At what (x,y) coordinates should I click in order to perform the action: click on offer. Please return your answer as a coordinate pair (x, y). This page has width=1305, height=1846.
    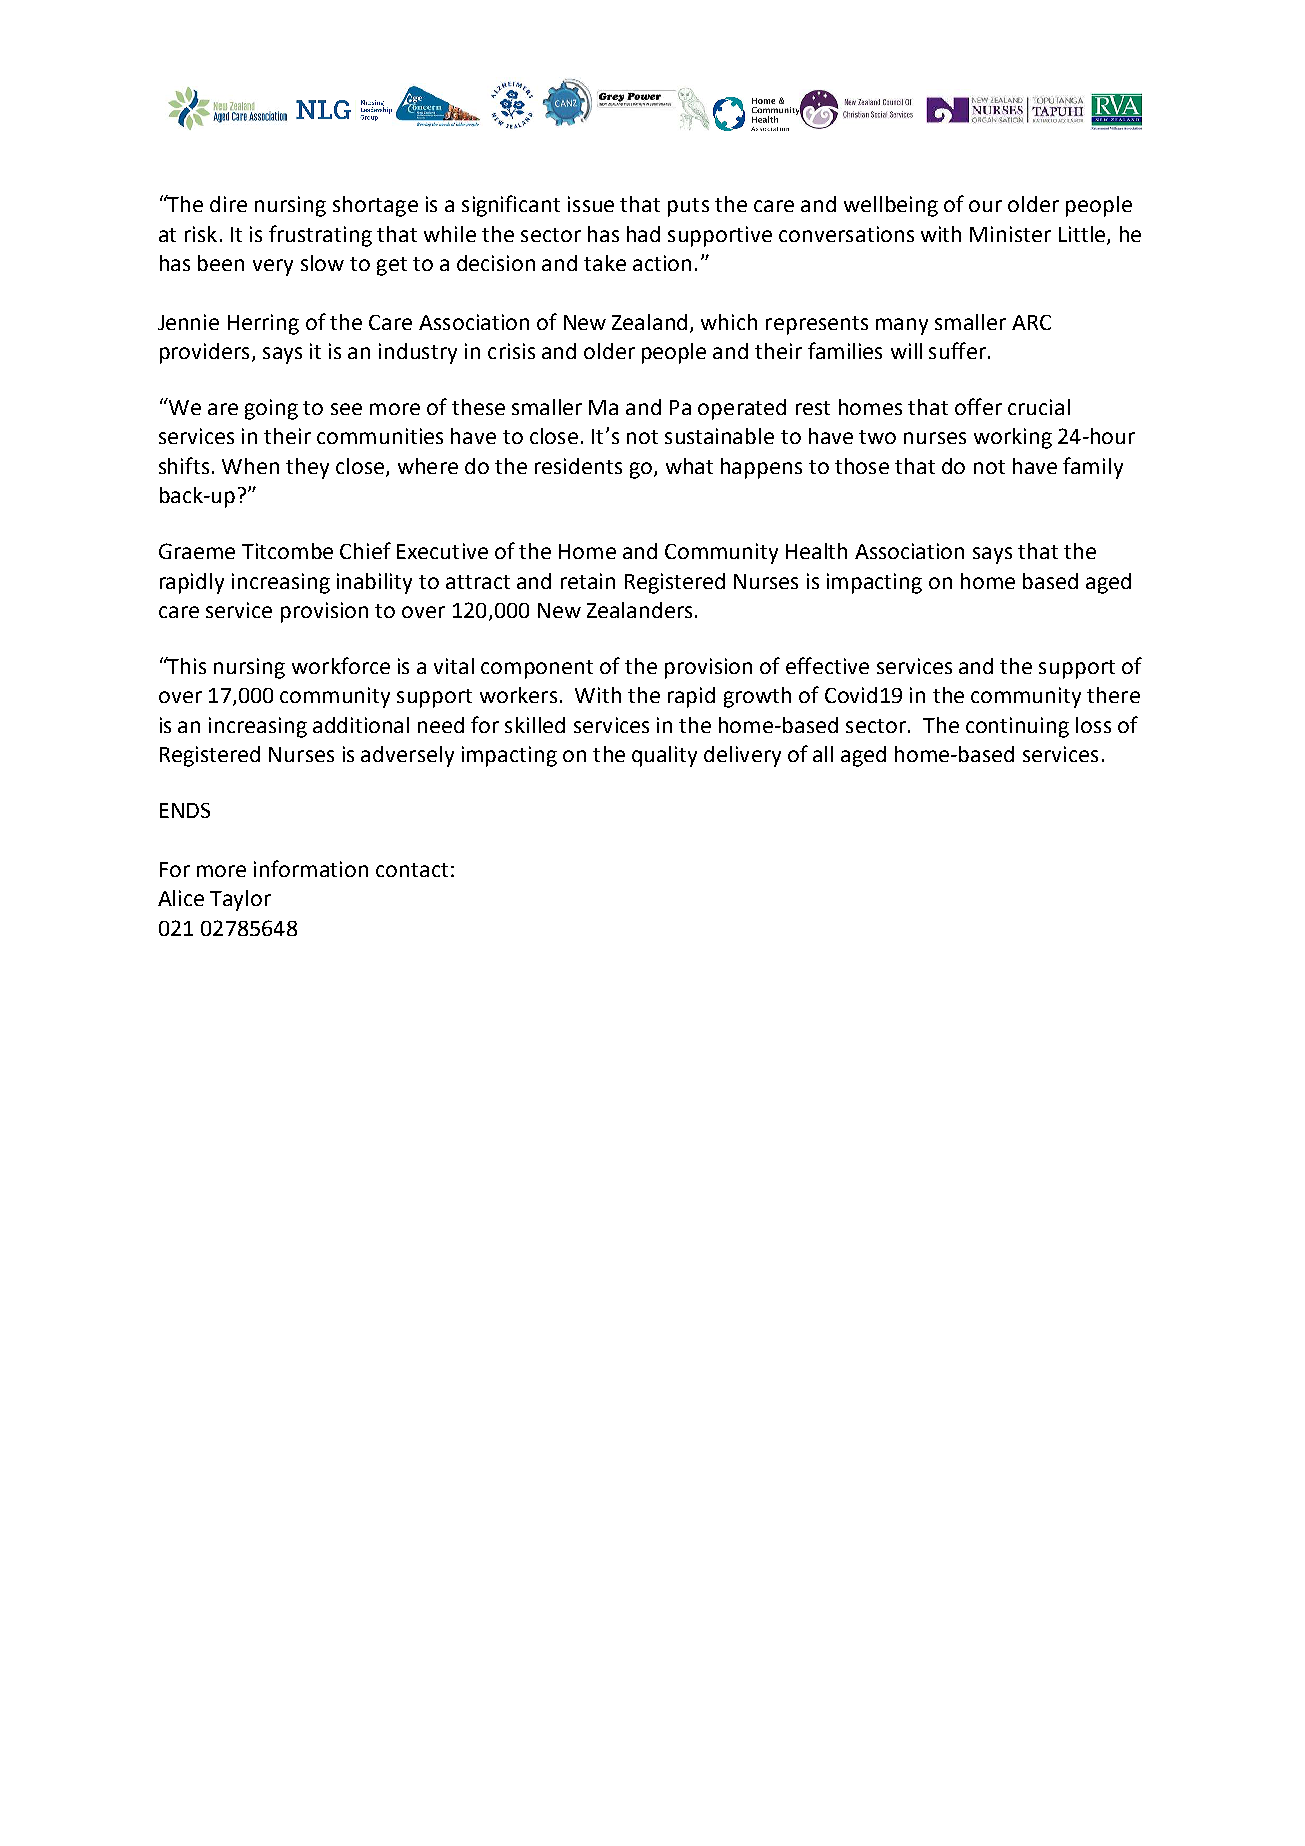
    Looking at the image, I should click on (978, 406).
